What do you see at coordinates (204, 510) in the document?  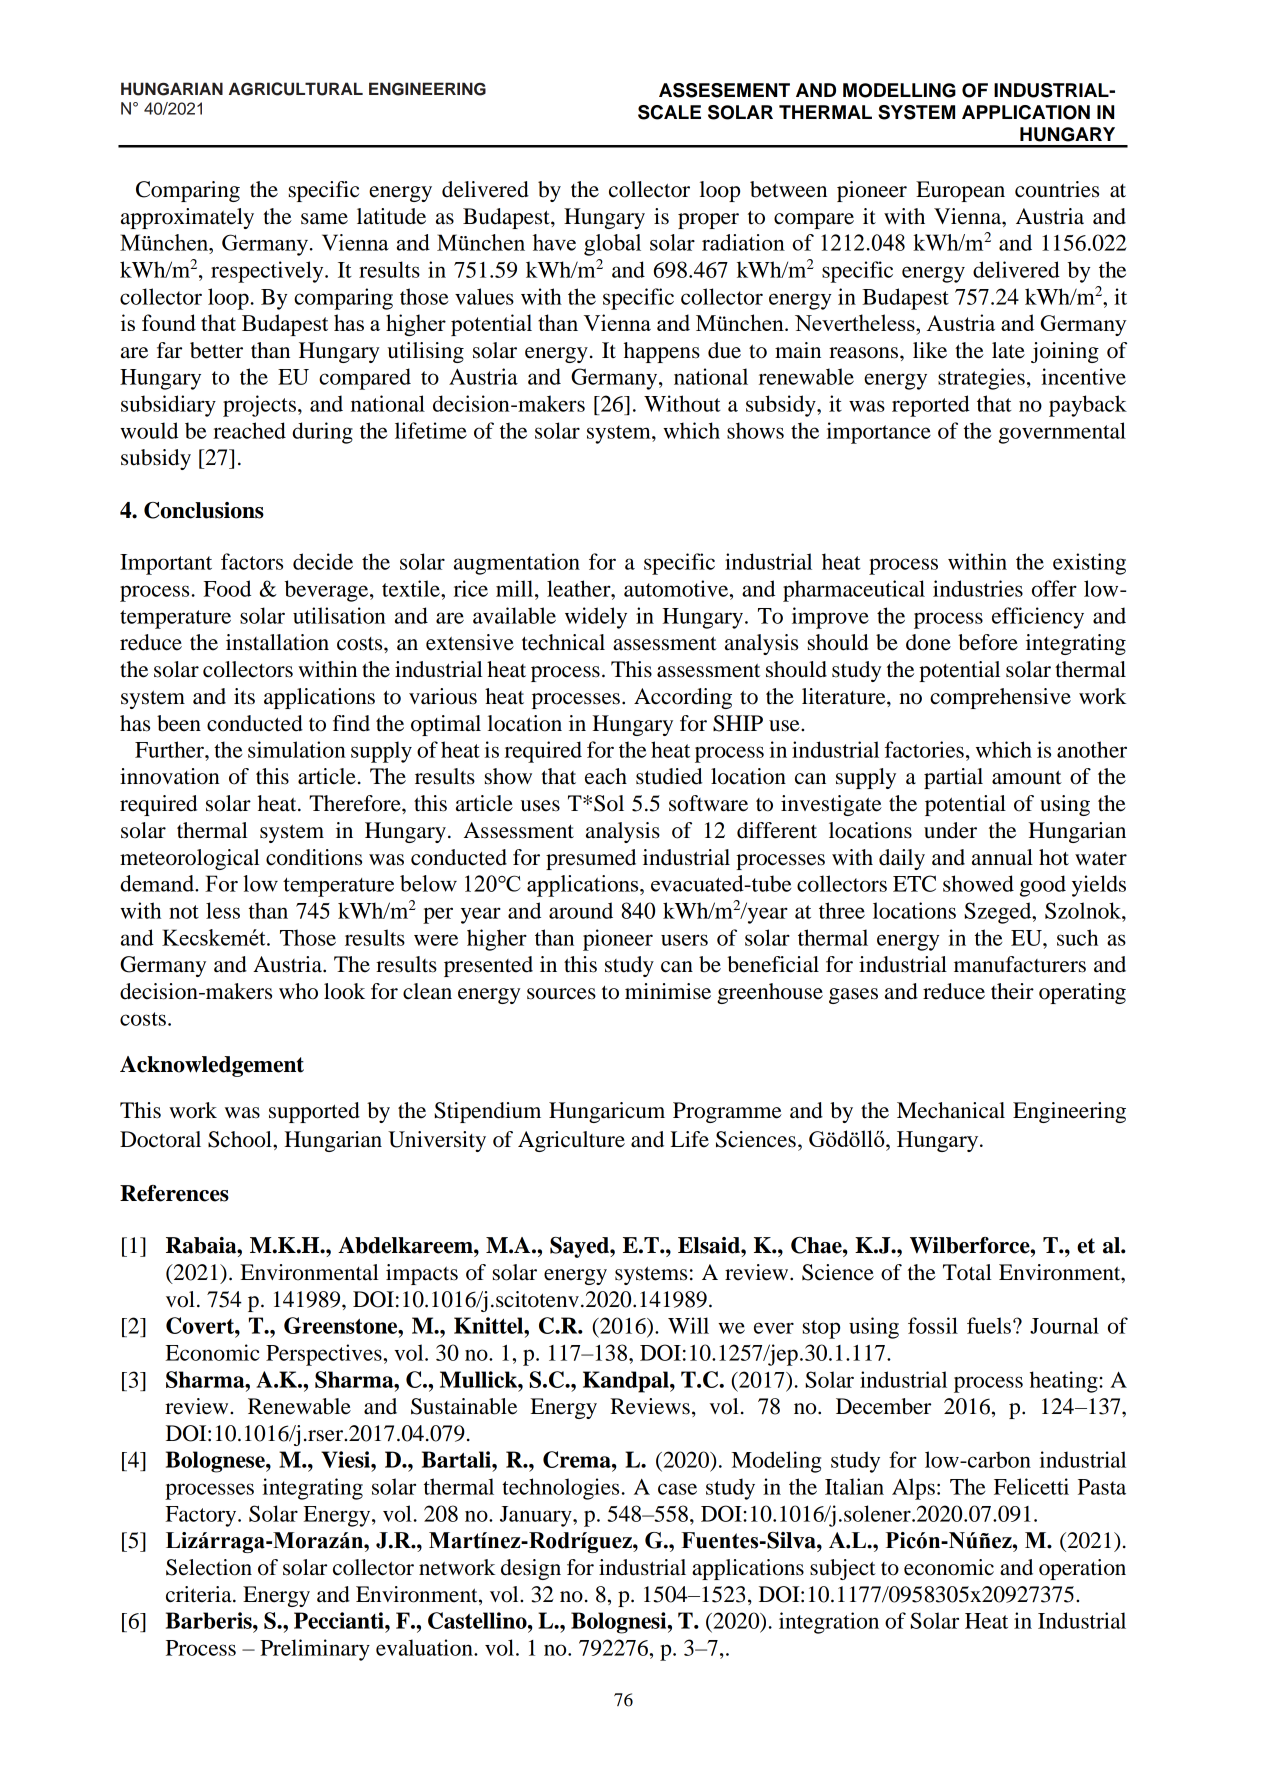 I see `Conclusions` at bounding box center [204, 510].
